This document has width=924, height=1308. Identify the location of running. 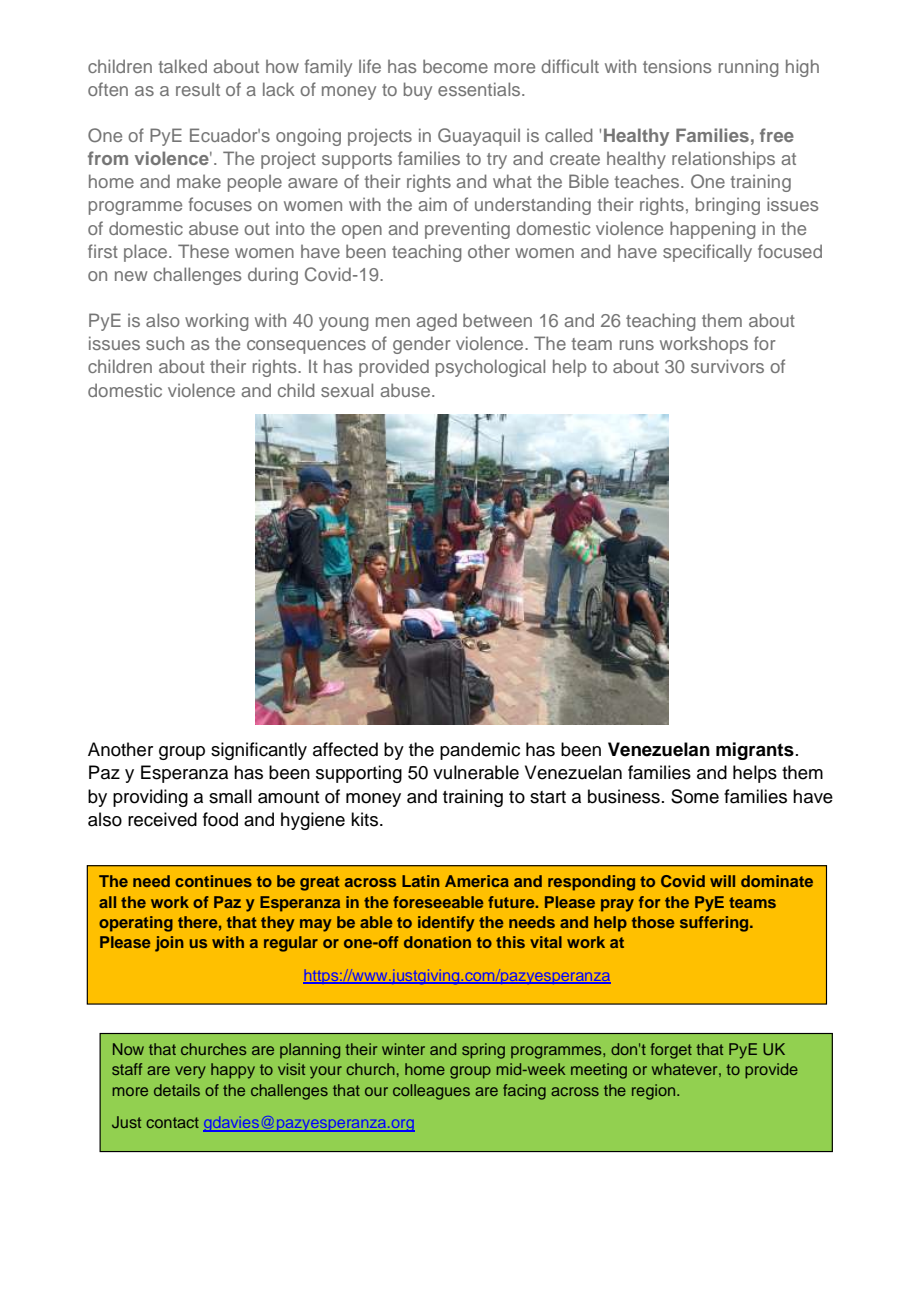
(749, 68).
